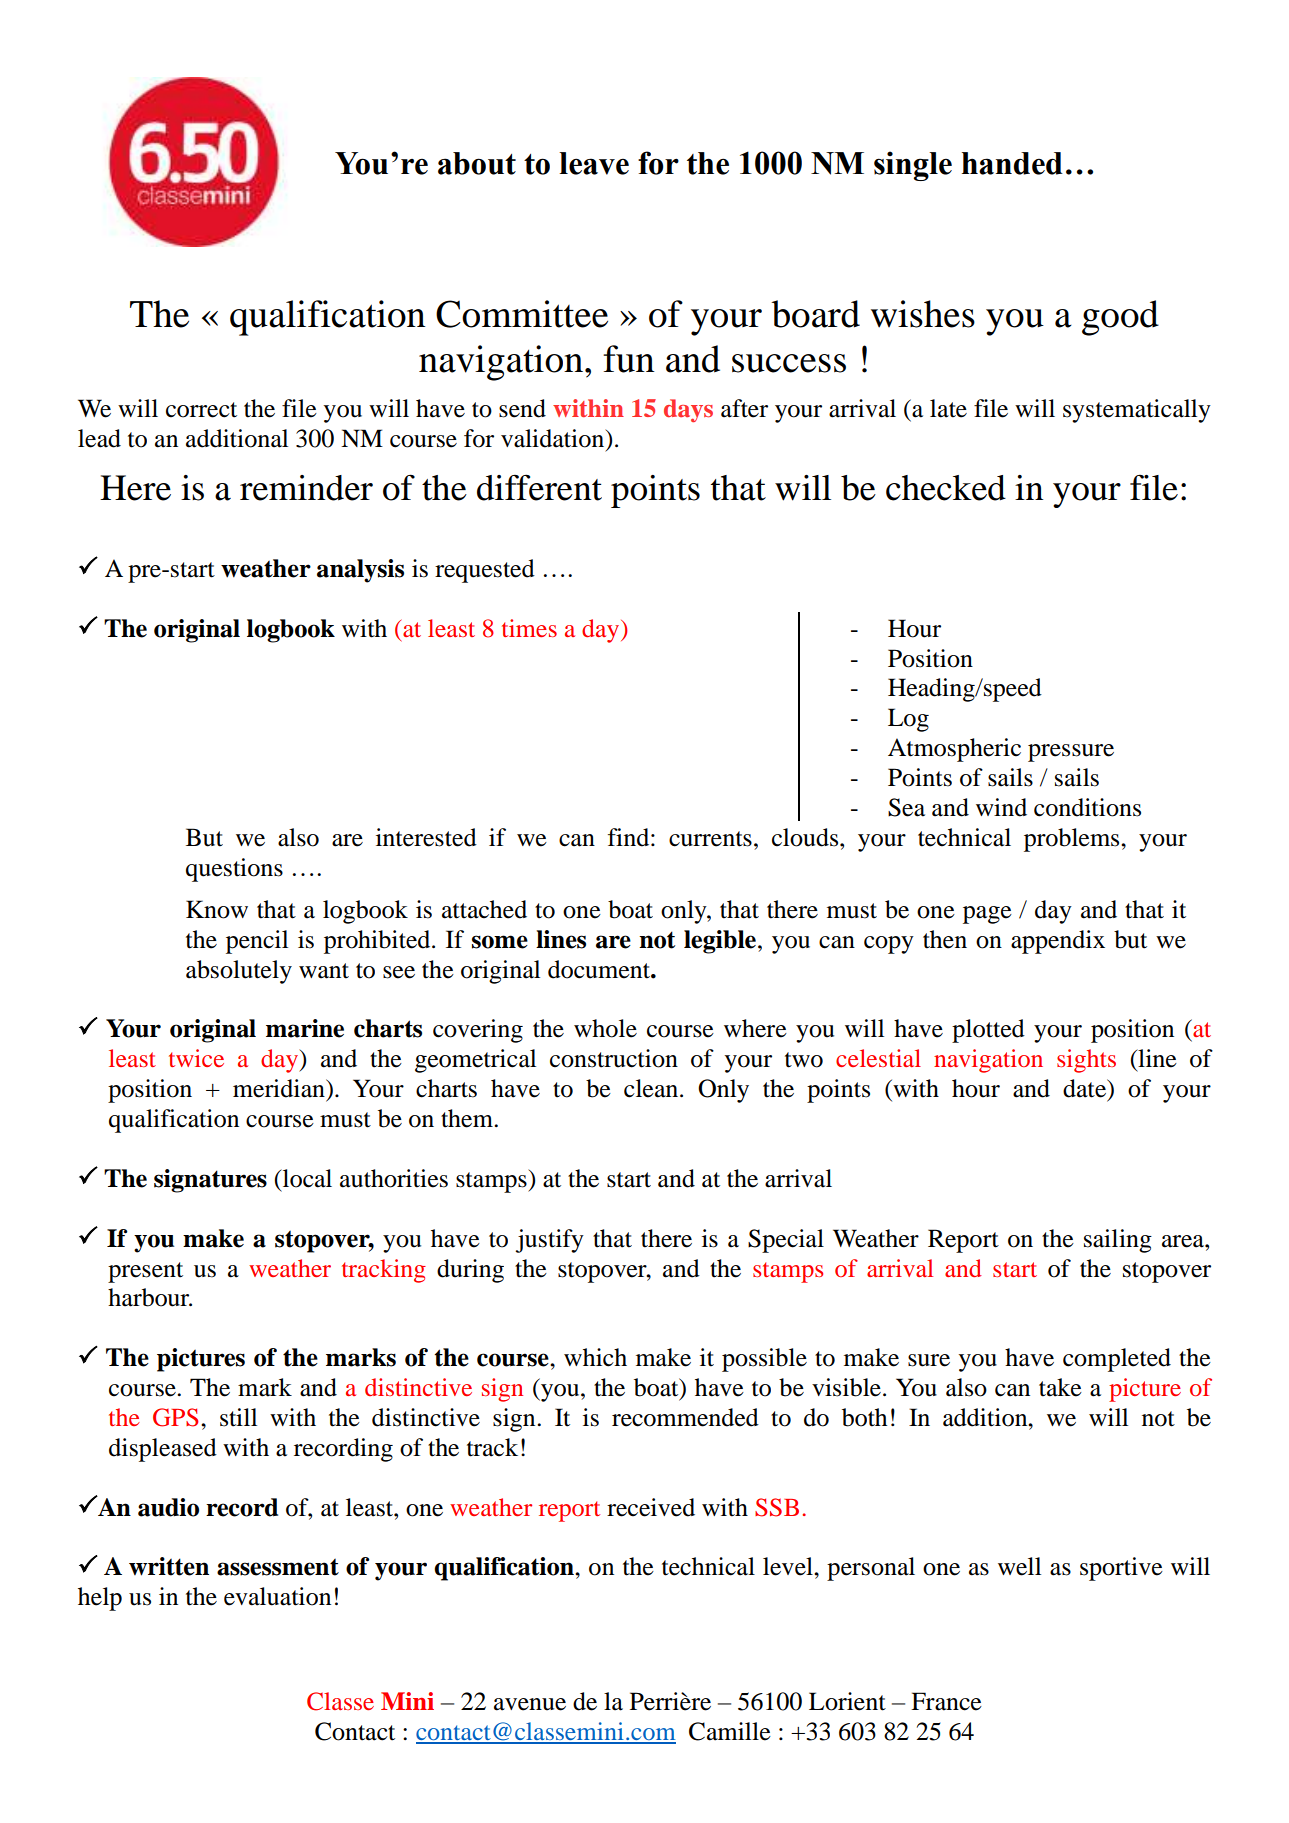  I want to click on times, so click(529, 628).
